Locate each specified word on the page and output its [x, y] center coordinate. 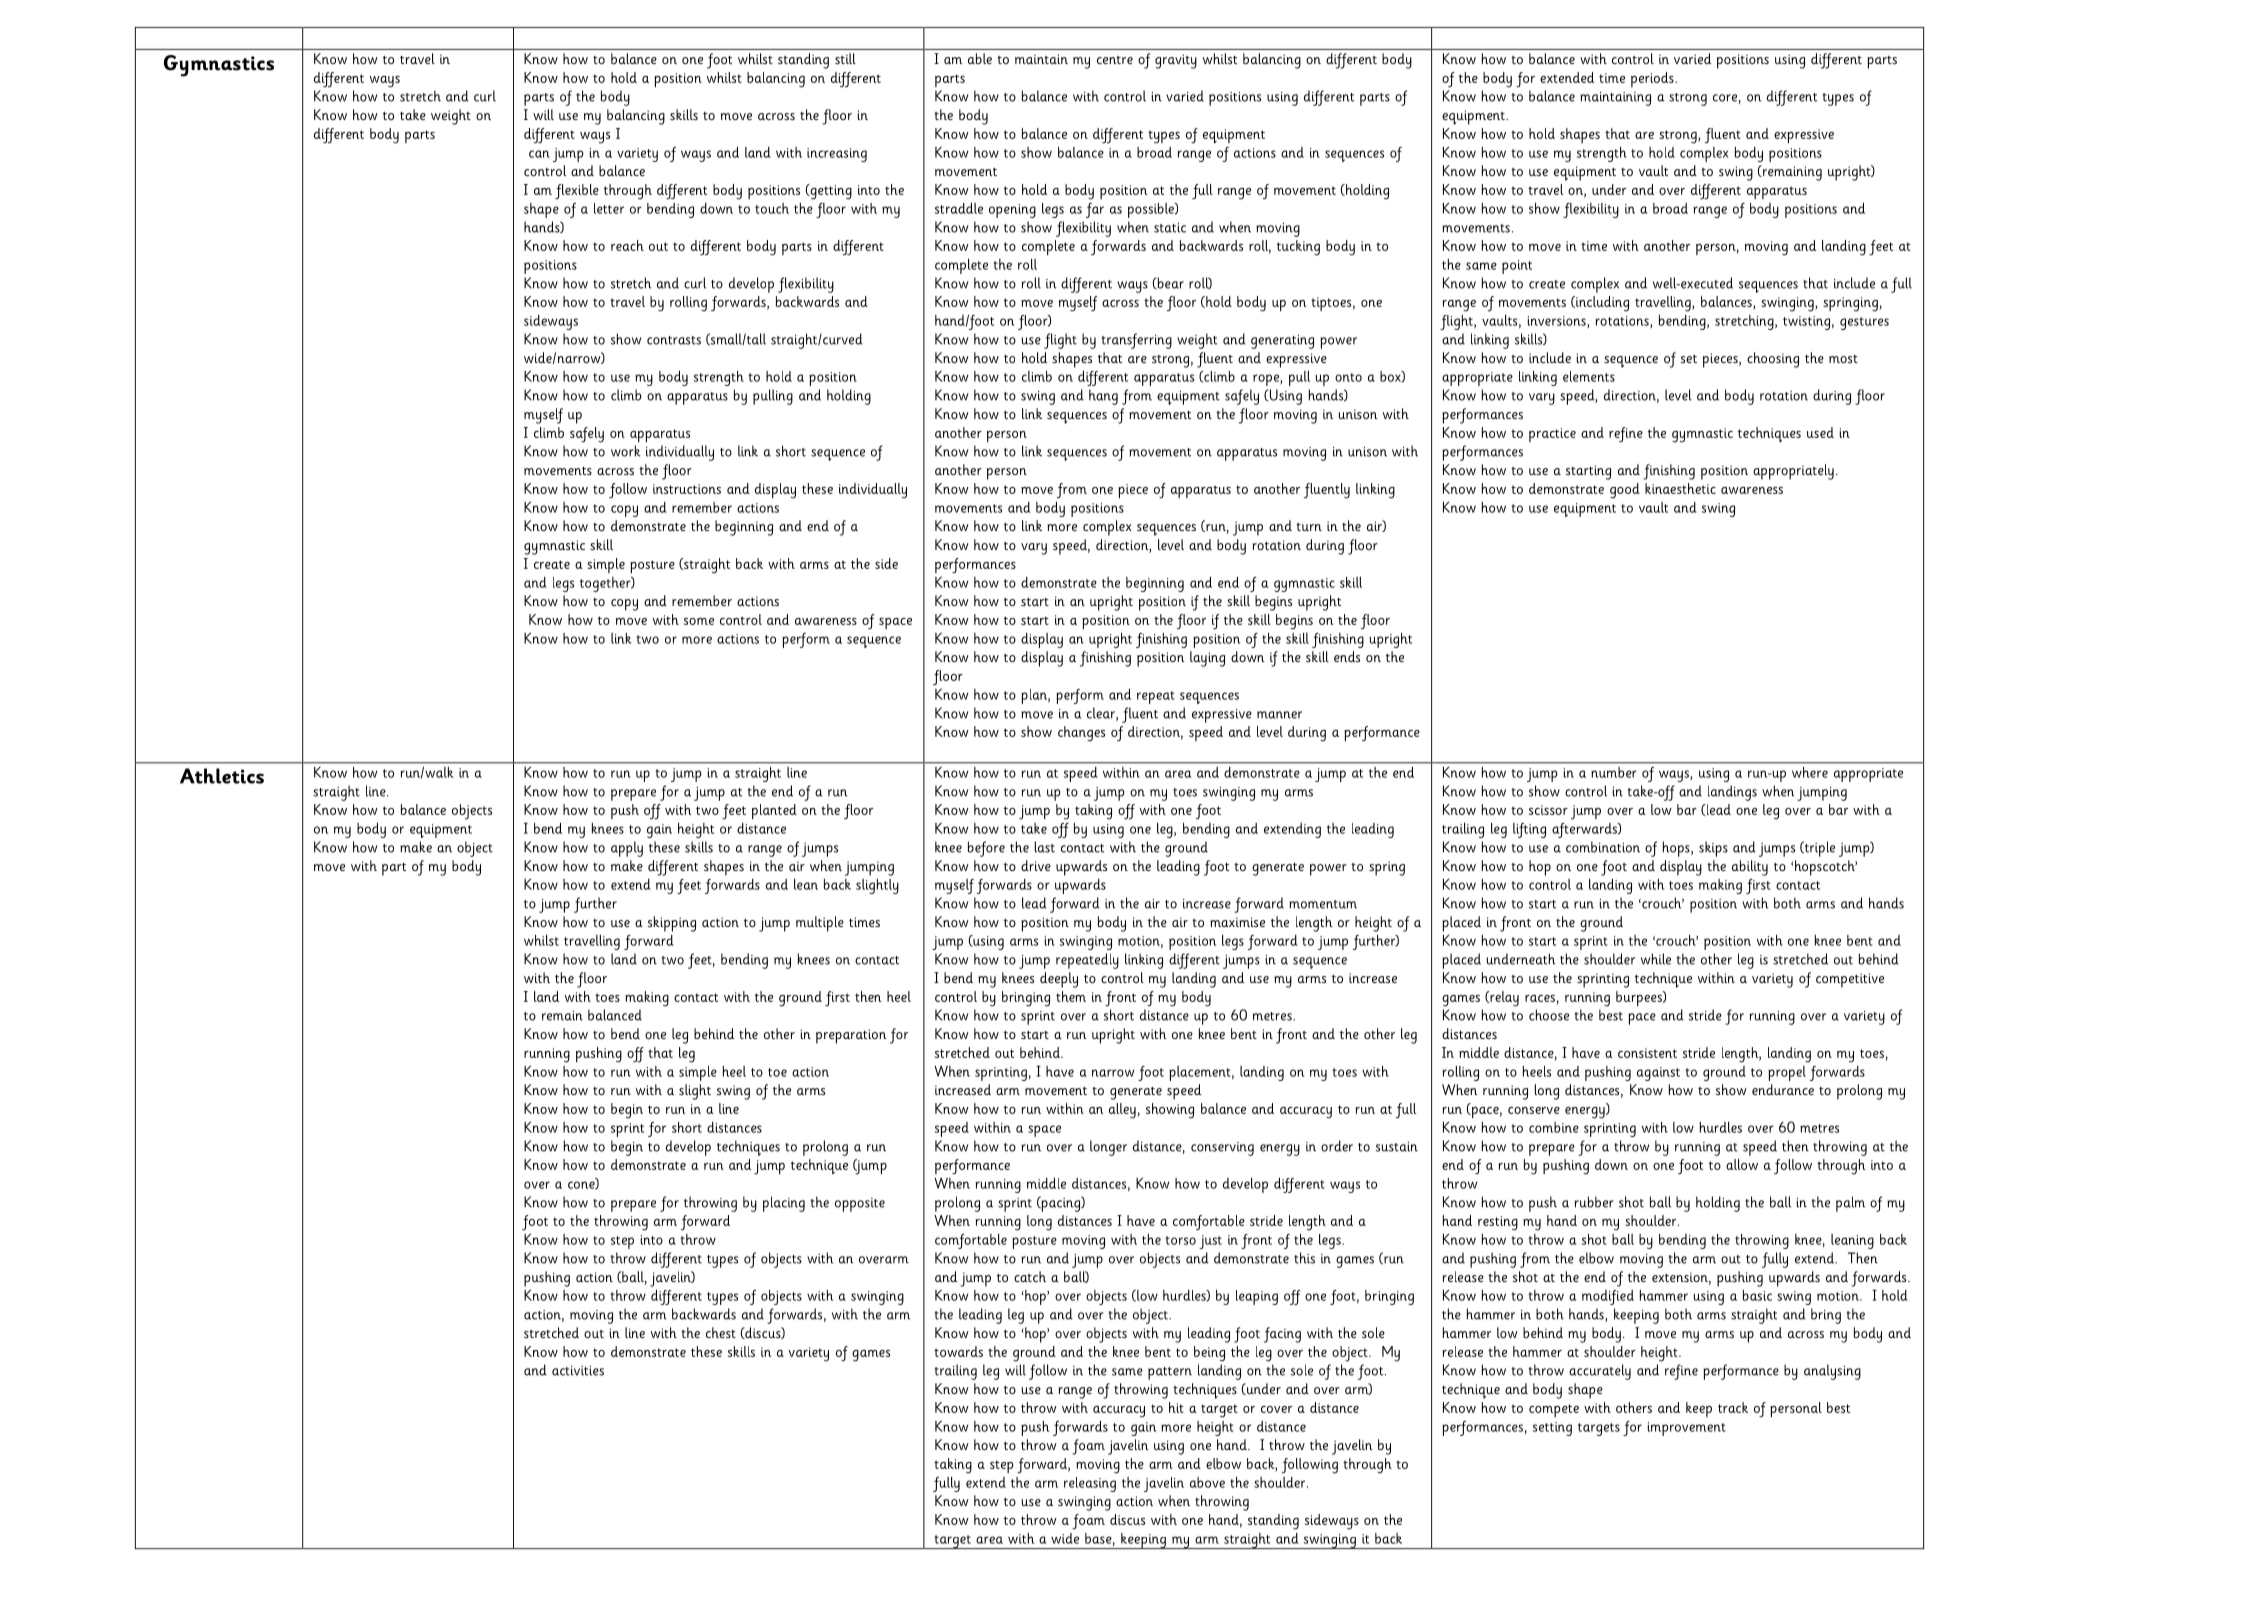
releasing [1090, 1484]
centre [1115, 60]
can [539, 154]
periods [1653, 79]
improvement [1687, 1429]
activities [578, 1371]
